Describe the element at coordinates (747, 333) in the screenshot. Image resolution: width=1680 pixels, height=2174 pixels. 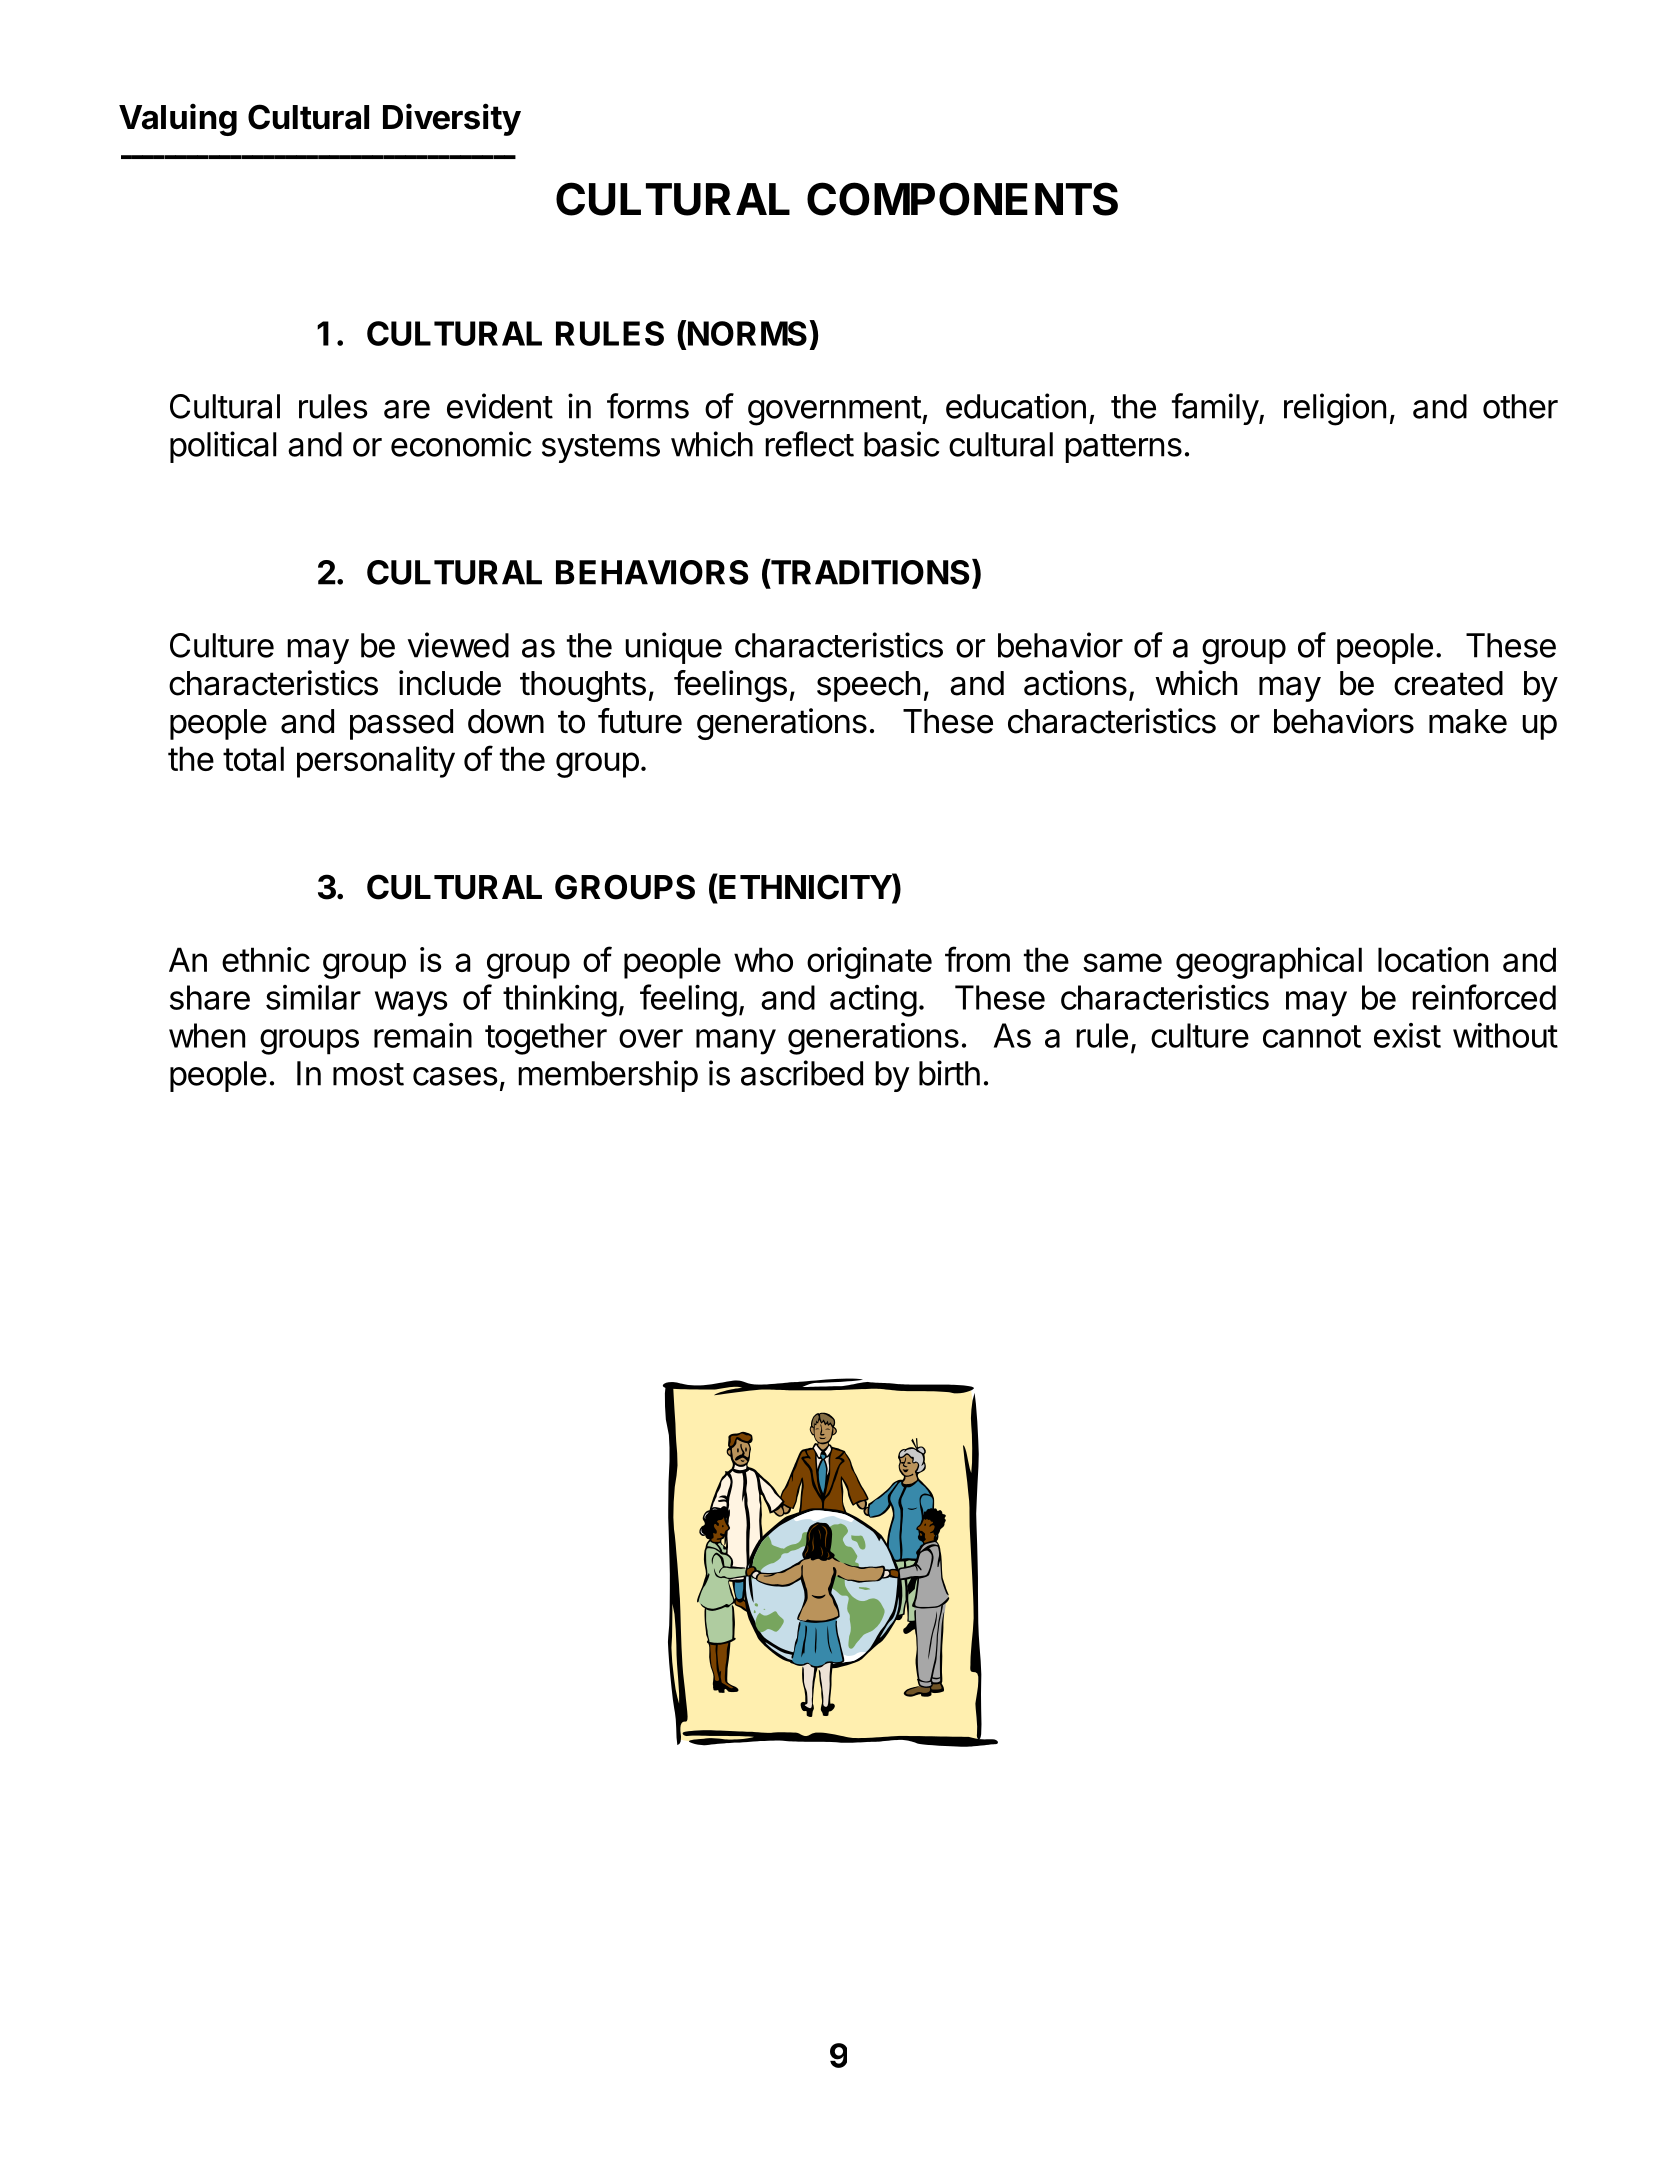
I see `NORMS` at that location.
